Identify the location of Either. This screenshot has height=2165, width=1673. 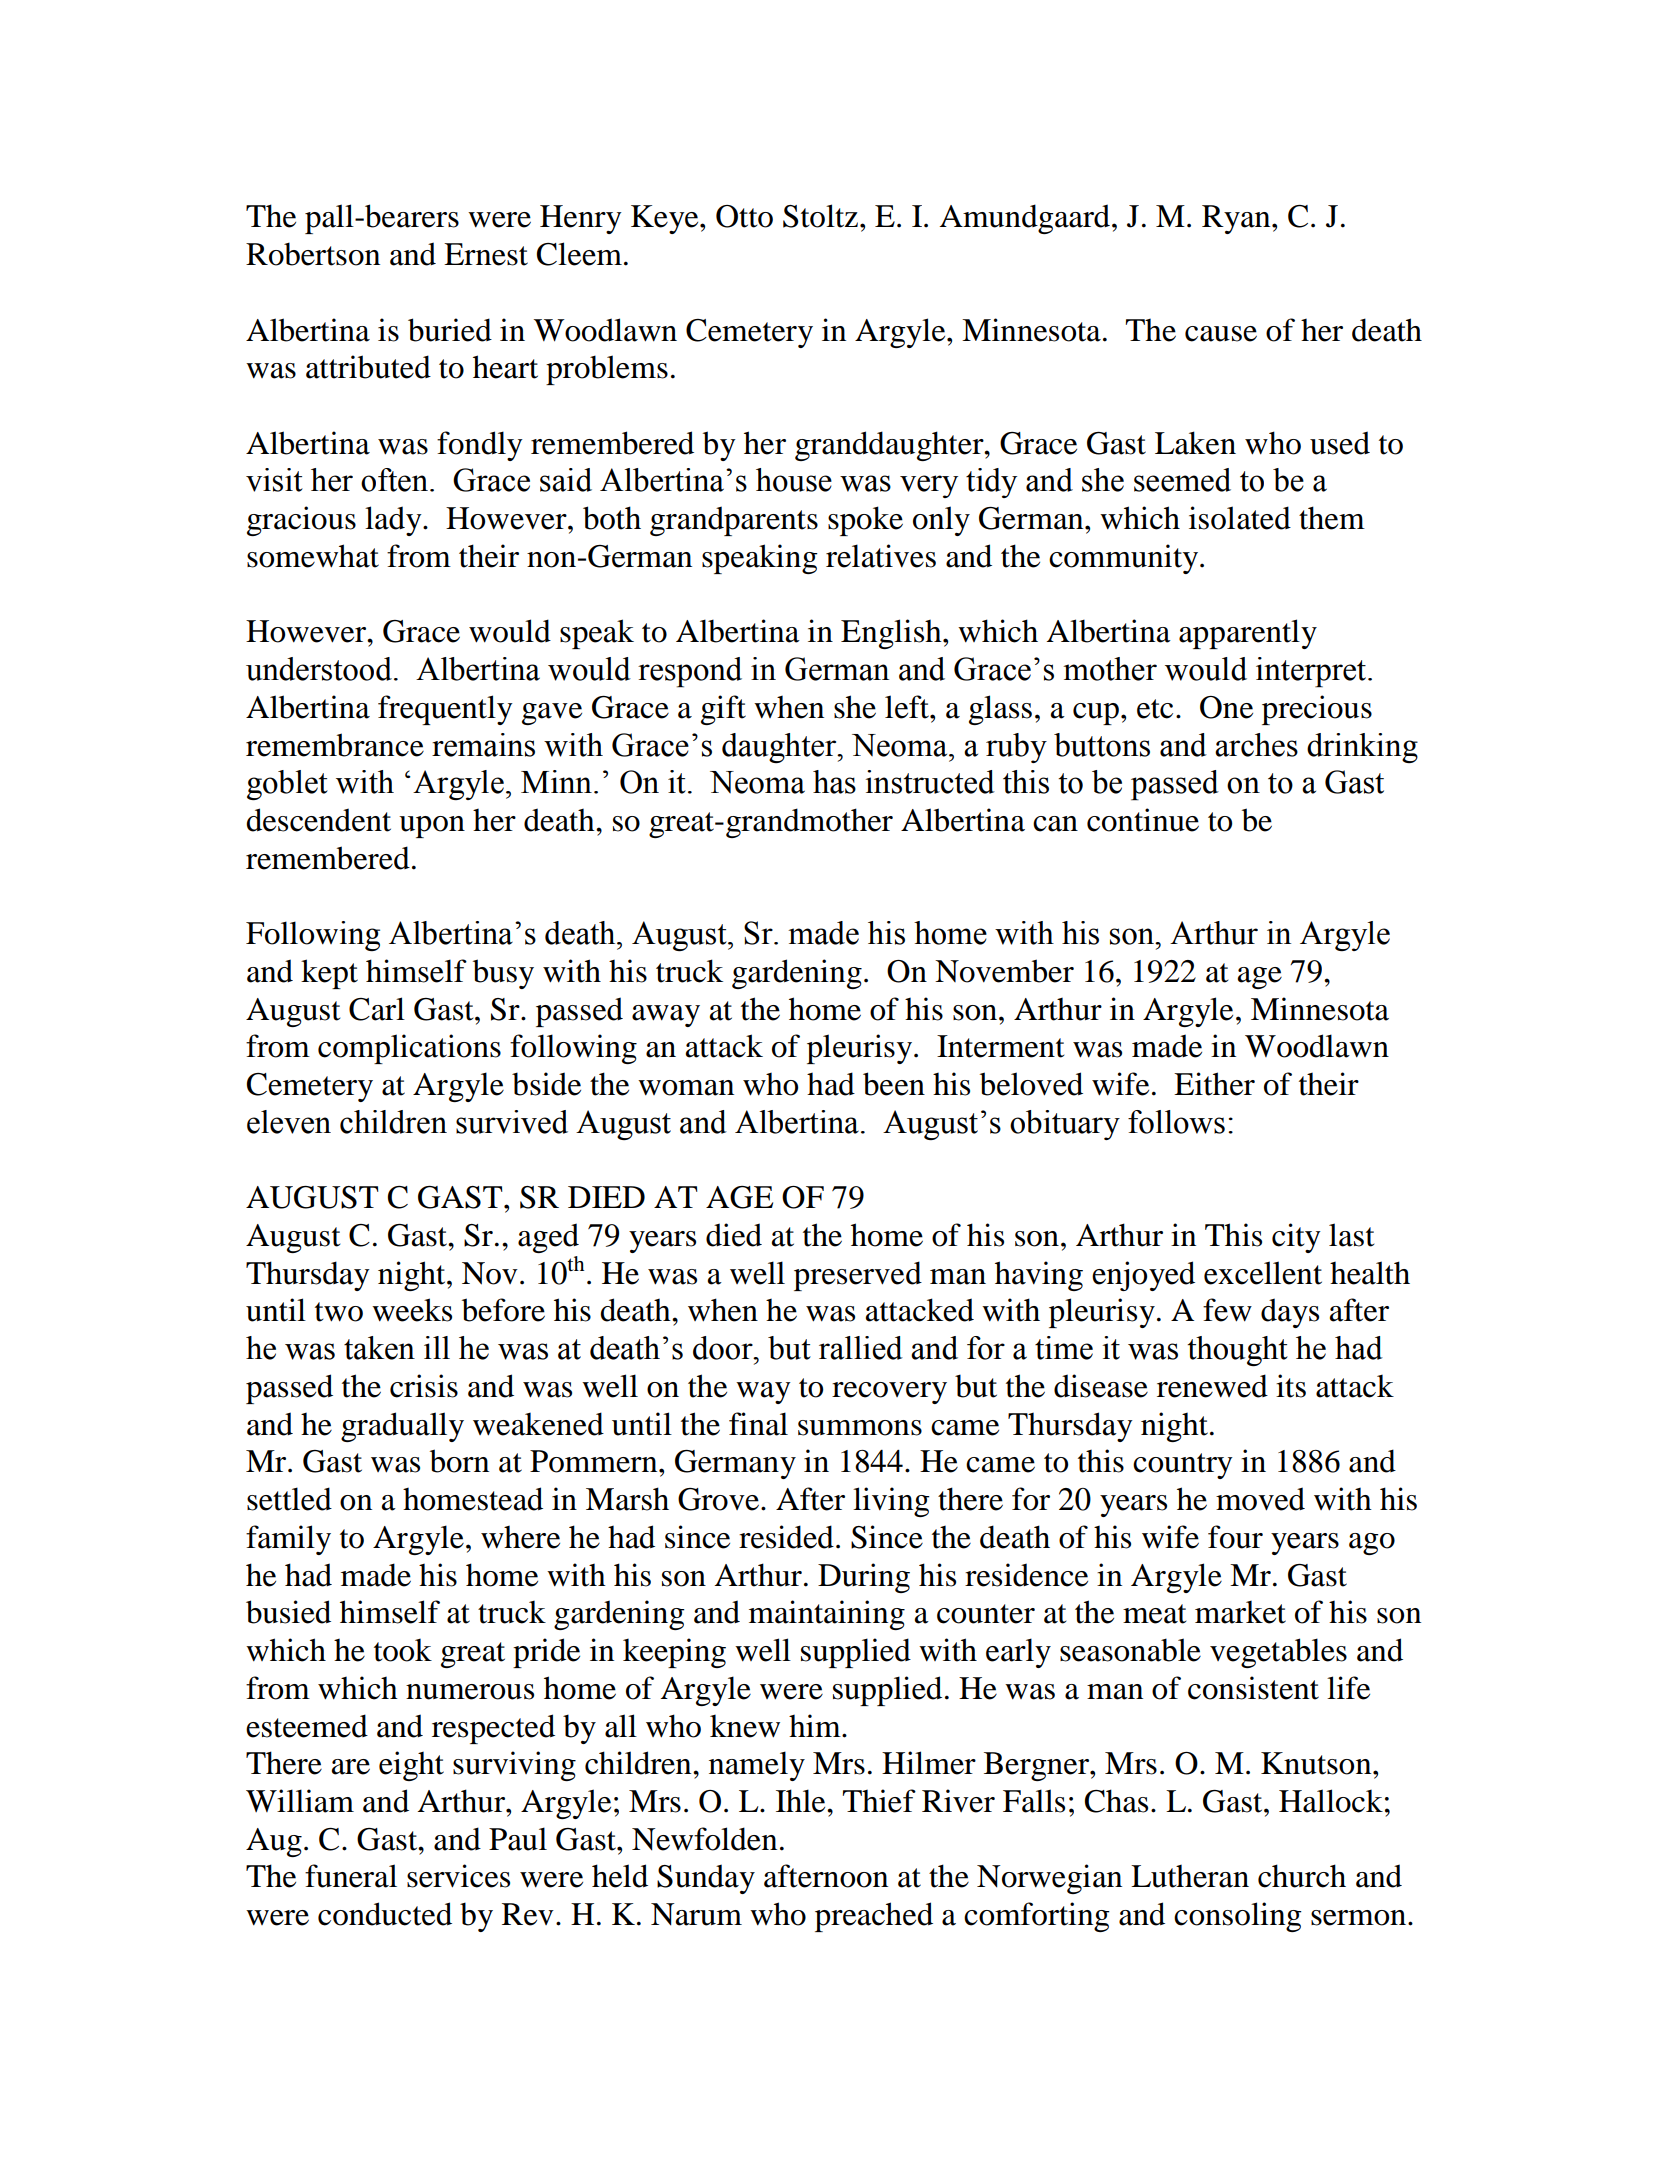
(1214, 1084).
